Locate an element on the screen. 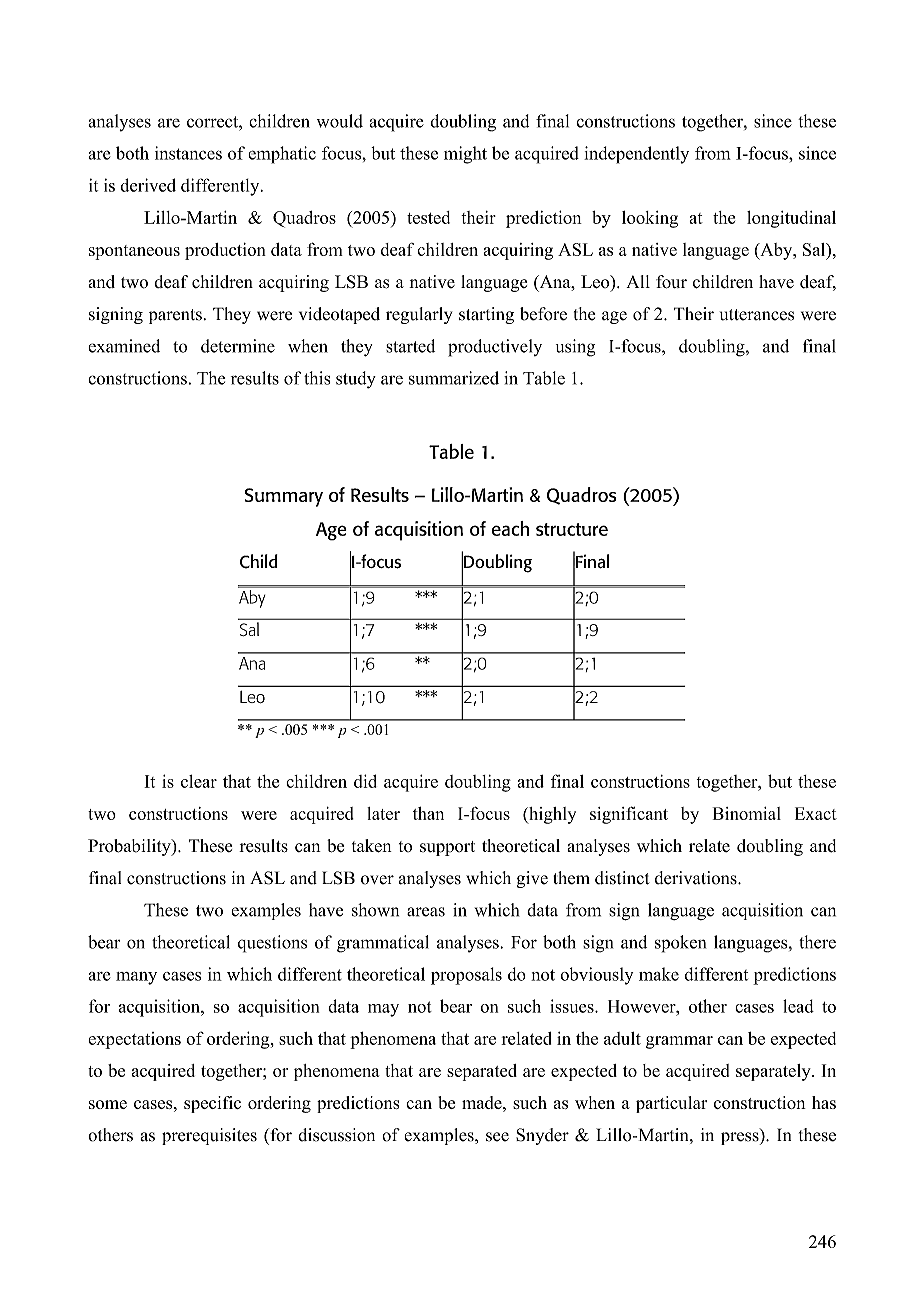 Image resolution: width=924 pixels, height=1308 pixels. Binomial is located at coordinates (747, 813).
